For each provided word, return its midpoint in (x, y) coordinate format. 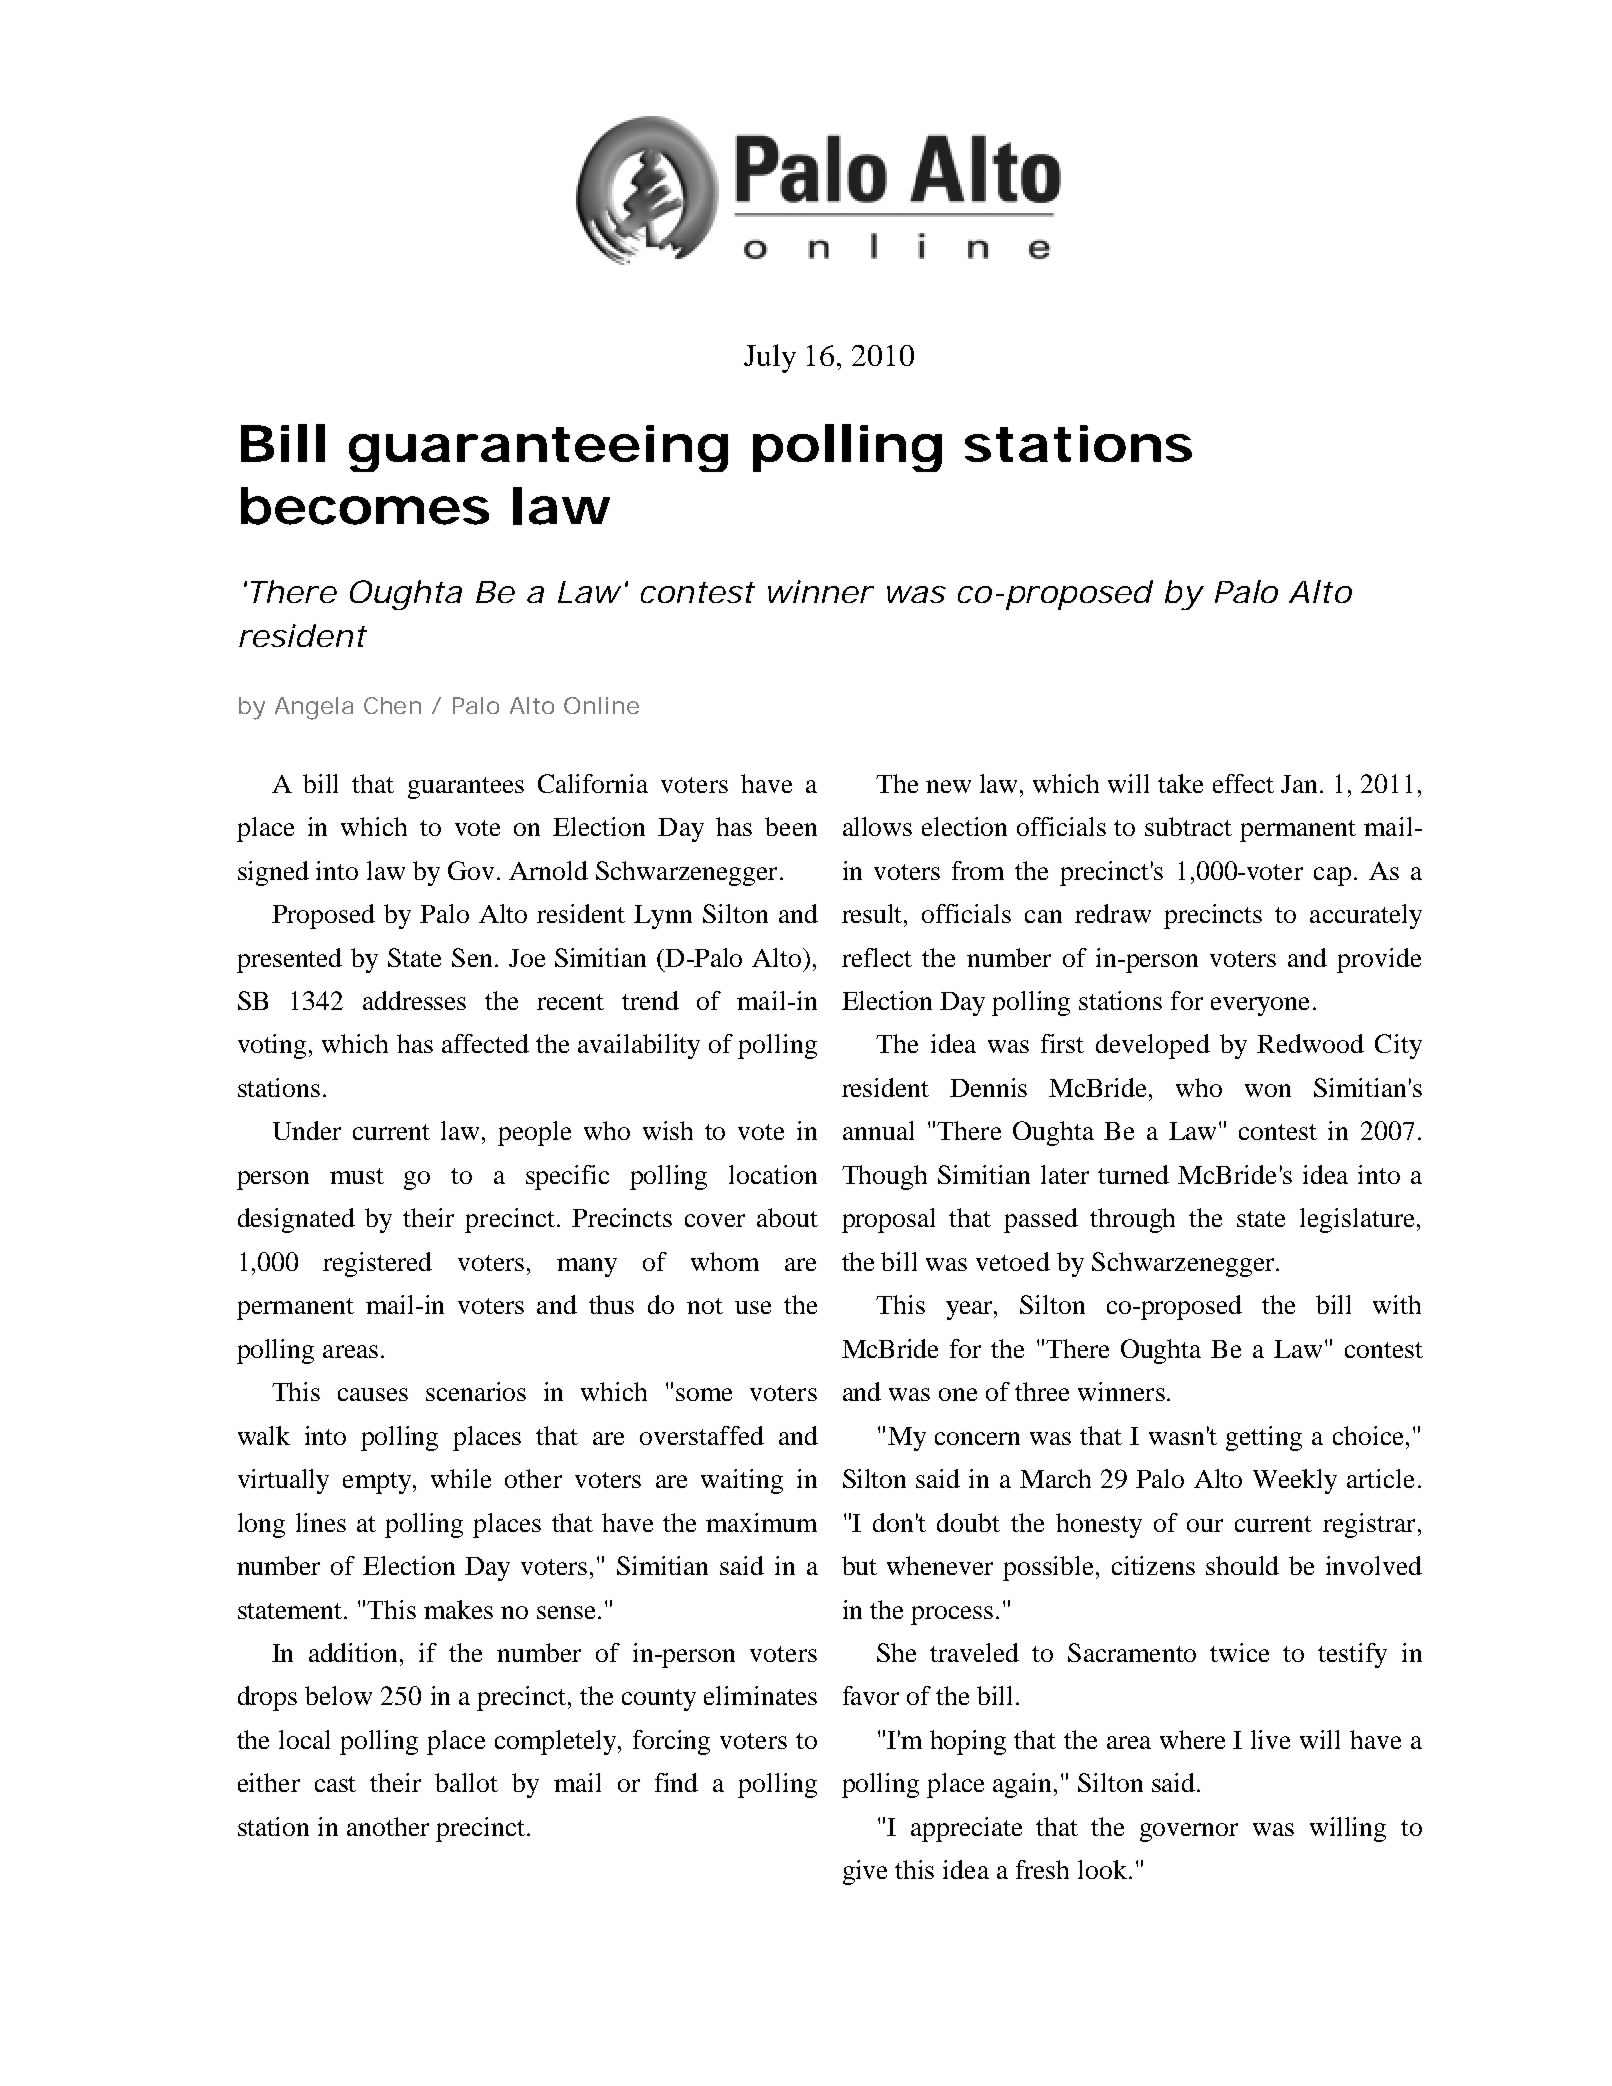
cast (335, 1784)
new (948, 786)
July (770, 358)
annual (878, 1130)
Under (307, 1130)
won (1268, 1090)
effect (1243, 783)
